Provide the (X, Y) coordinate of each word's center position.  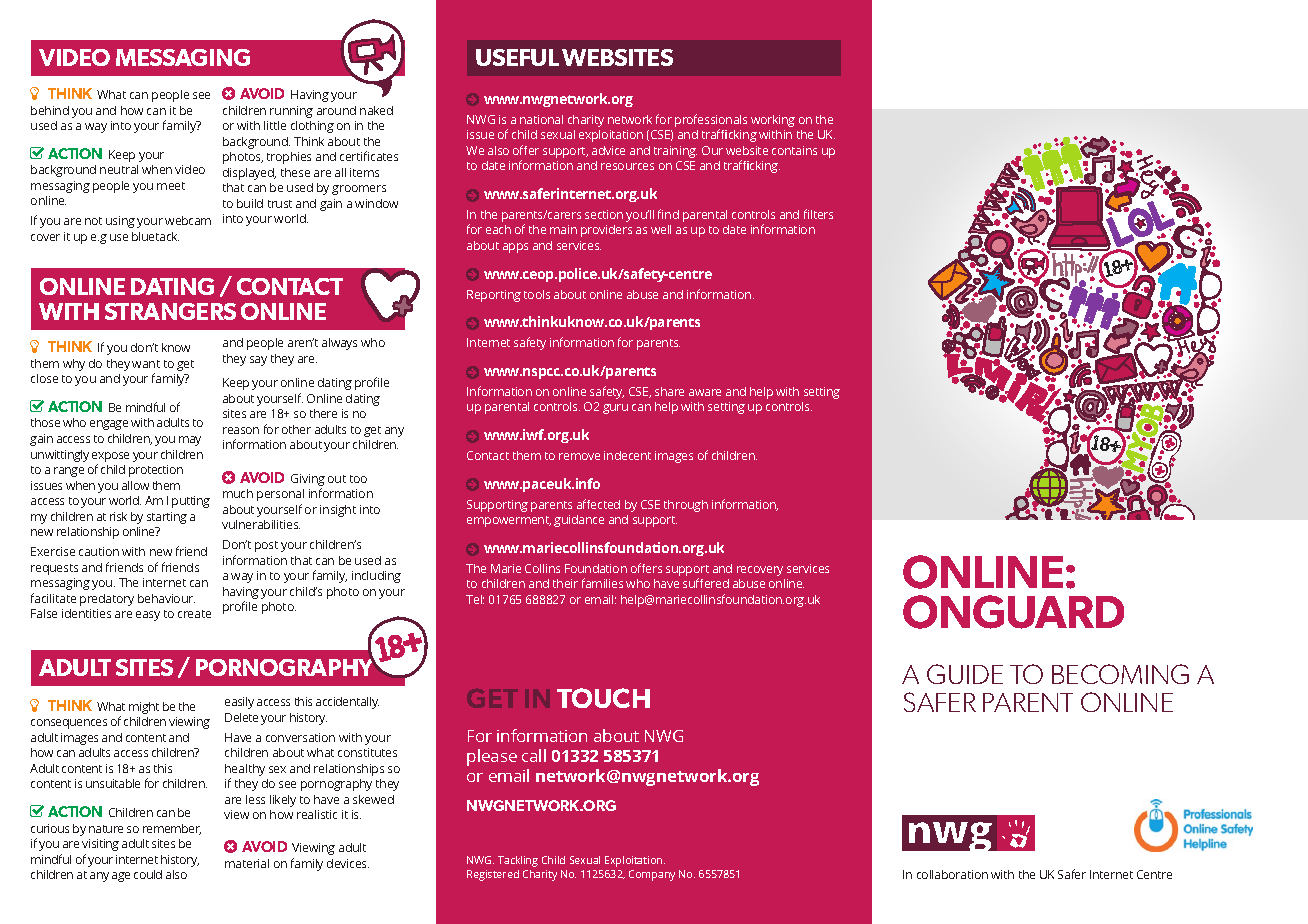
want (146, 364)
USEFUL (517, 57)
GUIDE (965, 674)
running (291, 112)
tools (537, 294)
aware (705, 392)
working (773, 121)
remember (172, 829)
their (565, 583)
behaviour (166, 598)
